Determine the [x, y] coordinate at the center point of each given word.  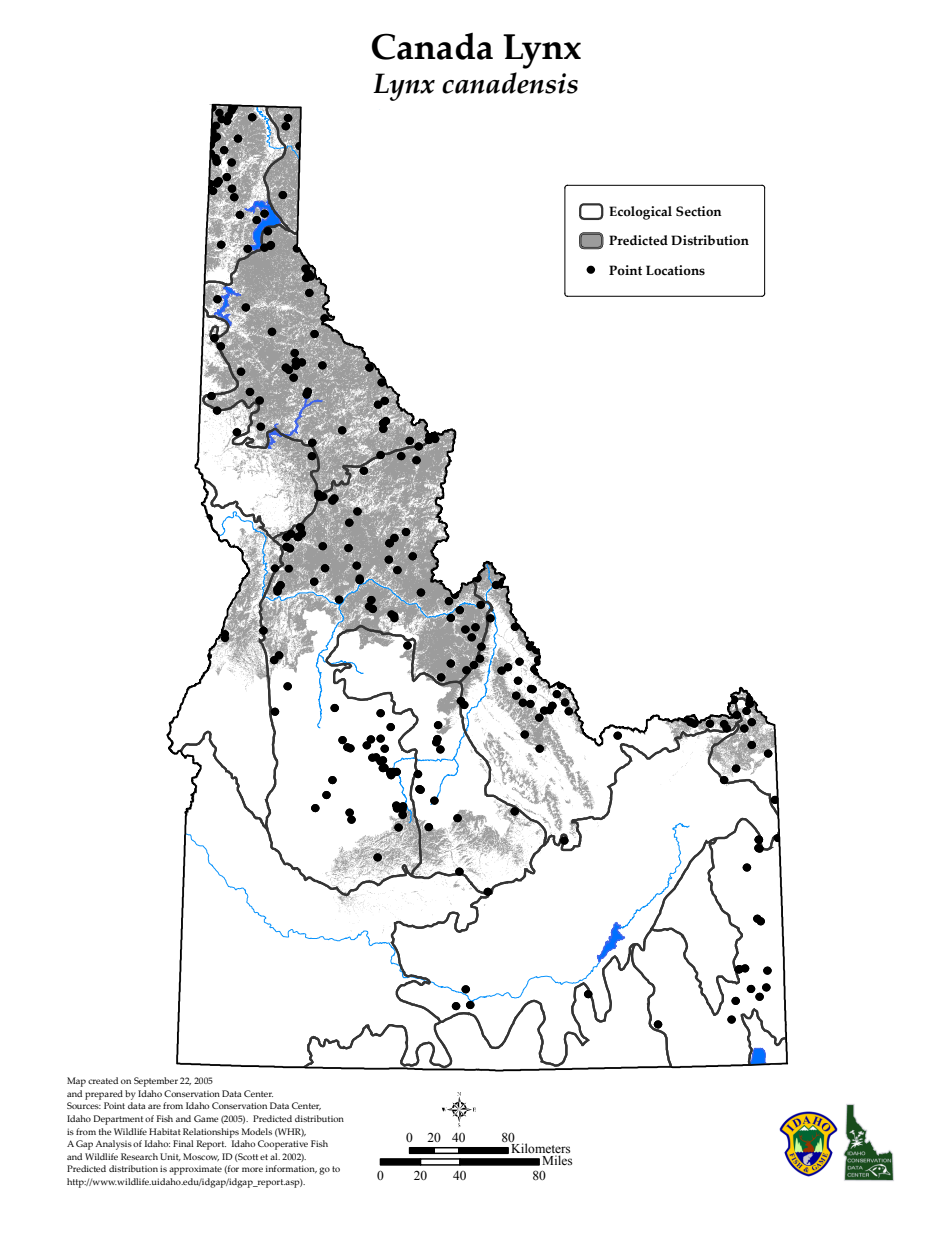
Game [206, 1118]
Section [699, 211]
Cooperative [283, 1145]
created [103, 1080]
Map [76, 1082]
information [291, 1169]
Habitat [165, 1131]
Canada [432, 46]
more [252, 1169]
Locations [675, 270]
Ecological [640, 213]
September [156, 1082]
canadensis [510, 83]
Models [257, 1131]
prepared [104, 1095]
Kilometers [540, 1149]
